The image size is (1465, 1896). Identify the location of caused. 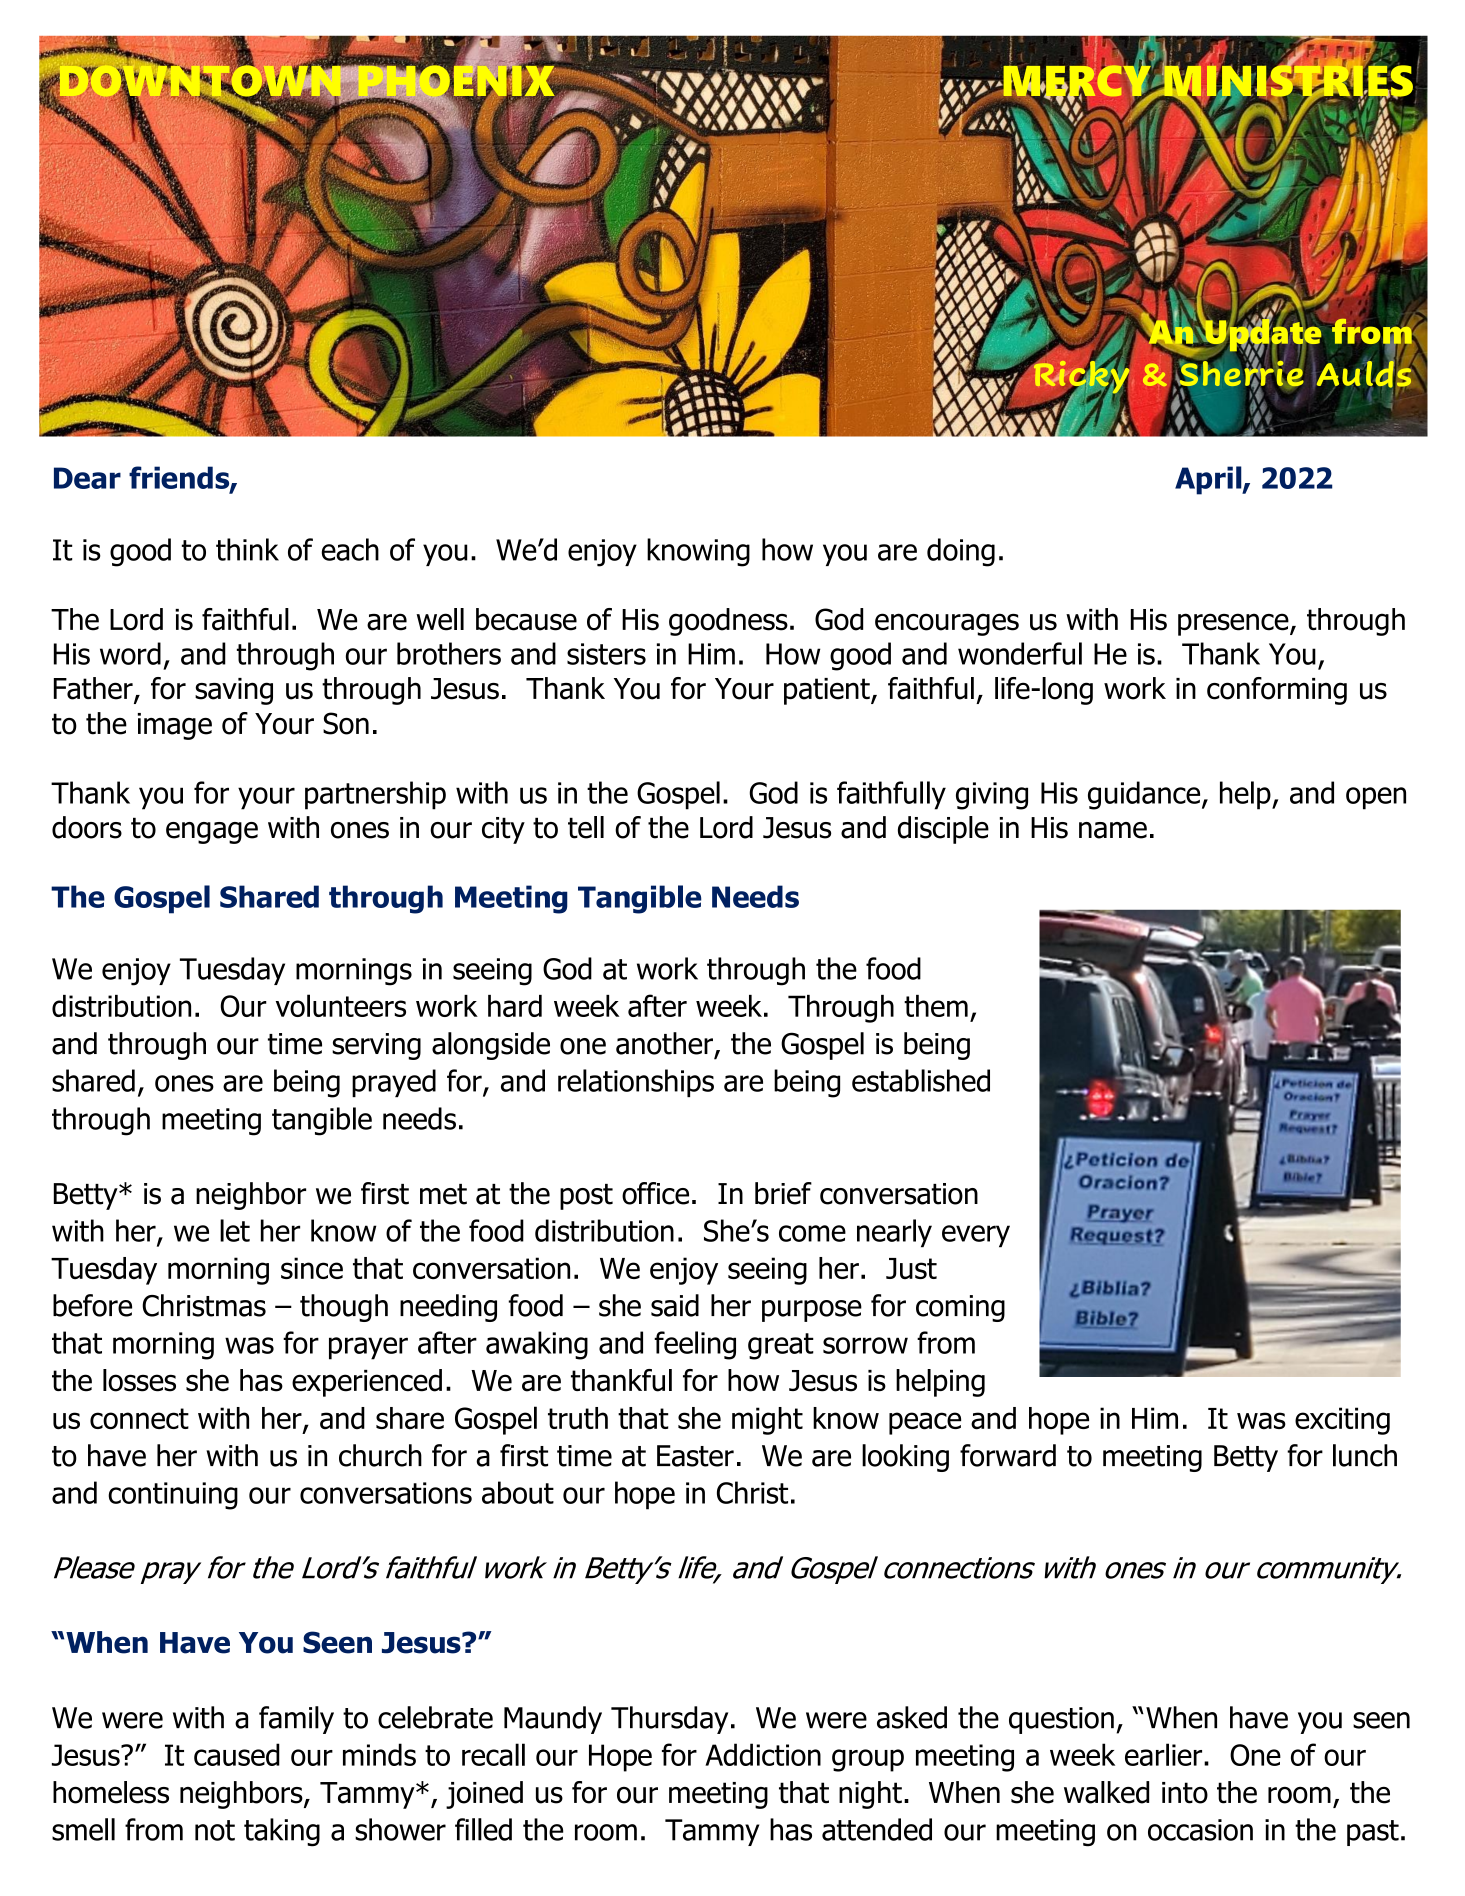
(237, 1754).
